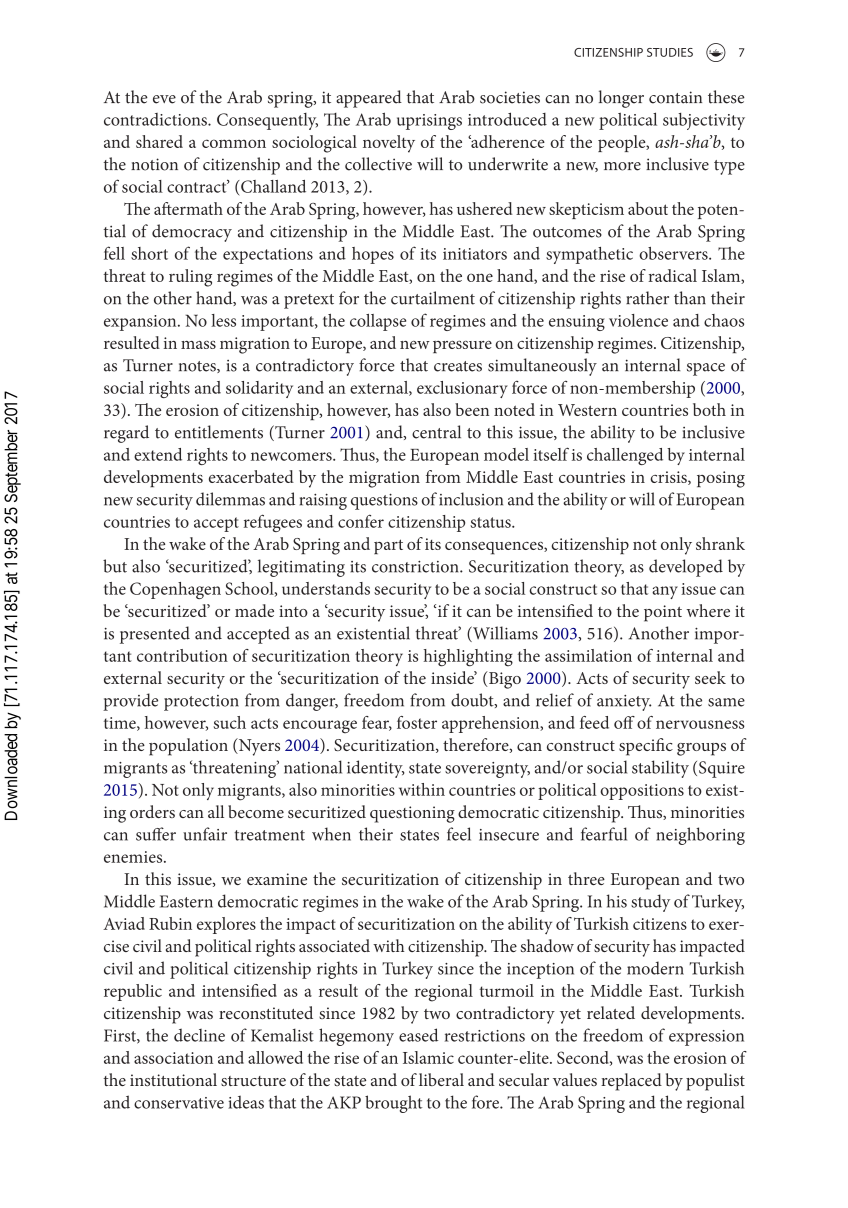 The width and height of the screenshot is (848, 1208). Describe the element at coordinates (429, 122) in the screenshot. I see `uprisings` at that location.
